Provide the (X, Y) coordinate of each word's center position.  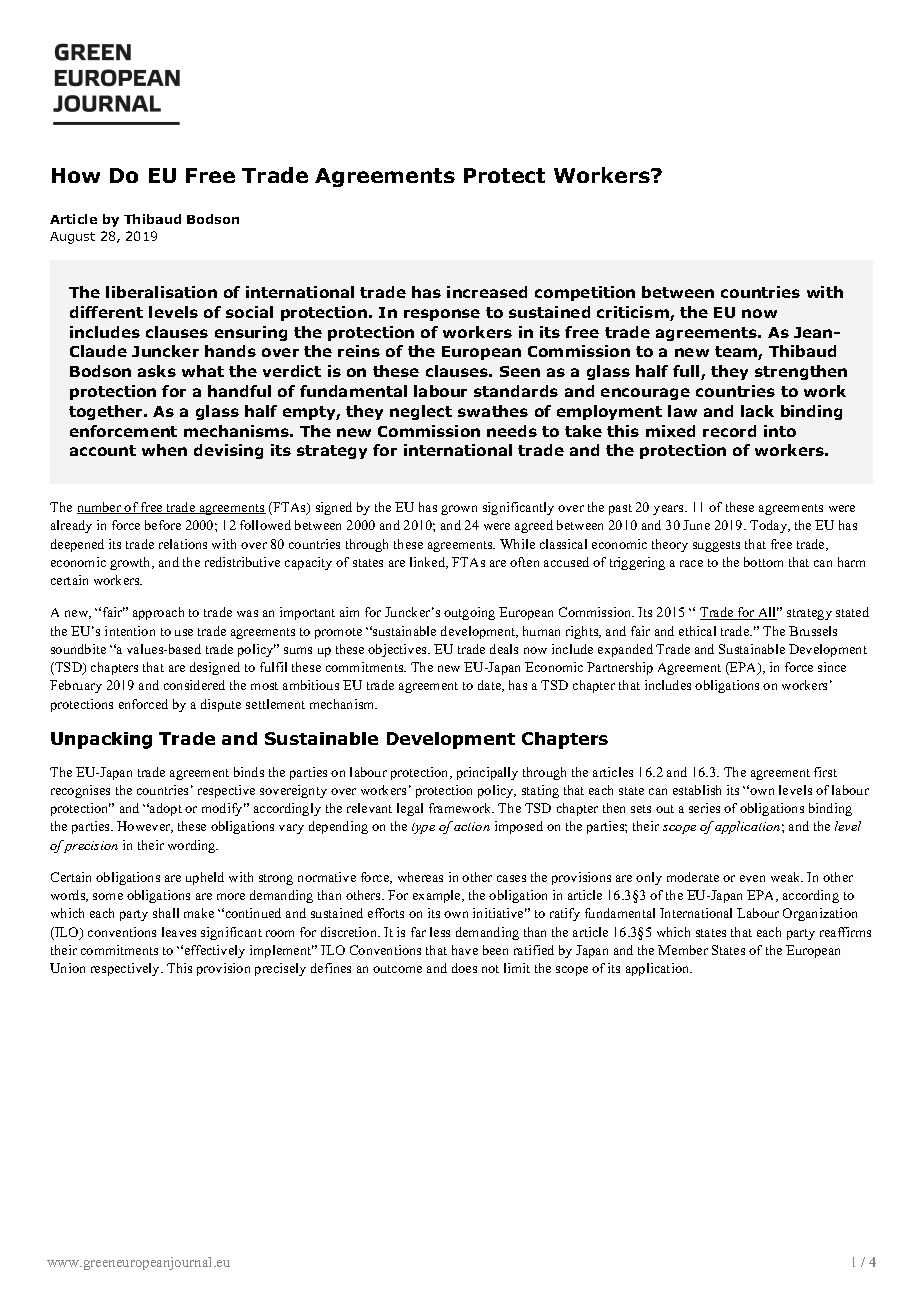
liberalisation (161, 292)
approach (158, 613)
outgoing (469, 613)
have (465, 950)
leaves (179, 932)
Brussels (813, 631)
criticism (634, 313)
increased (487, 292)
